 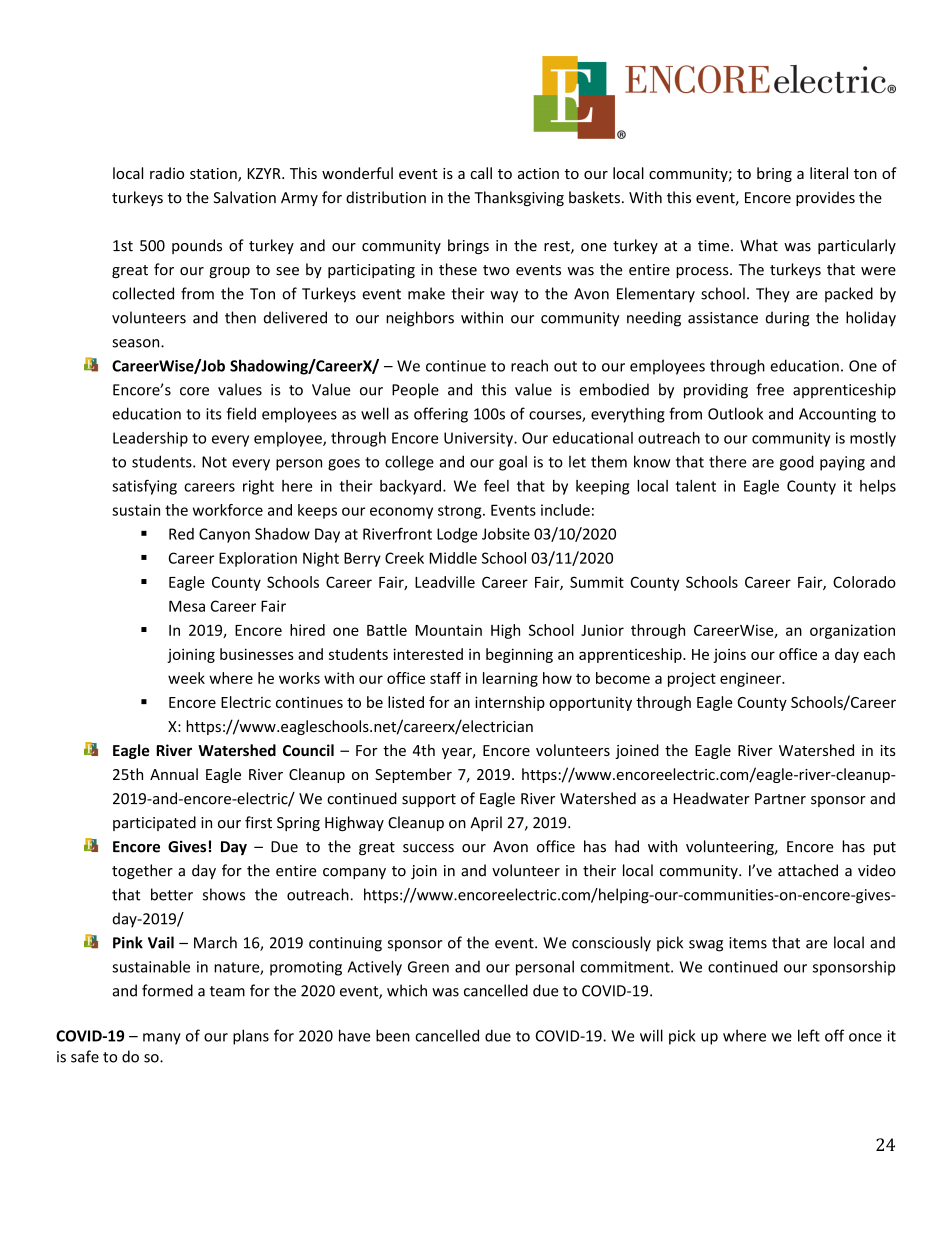 What do you see at coordinates (519, 198) in the screenshot?
I see `Thanksgiving` at bounding box center [519, 198].
